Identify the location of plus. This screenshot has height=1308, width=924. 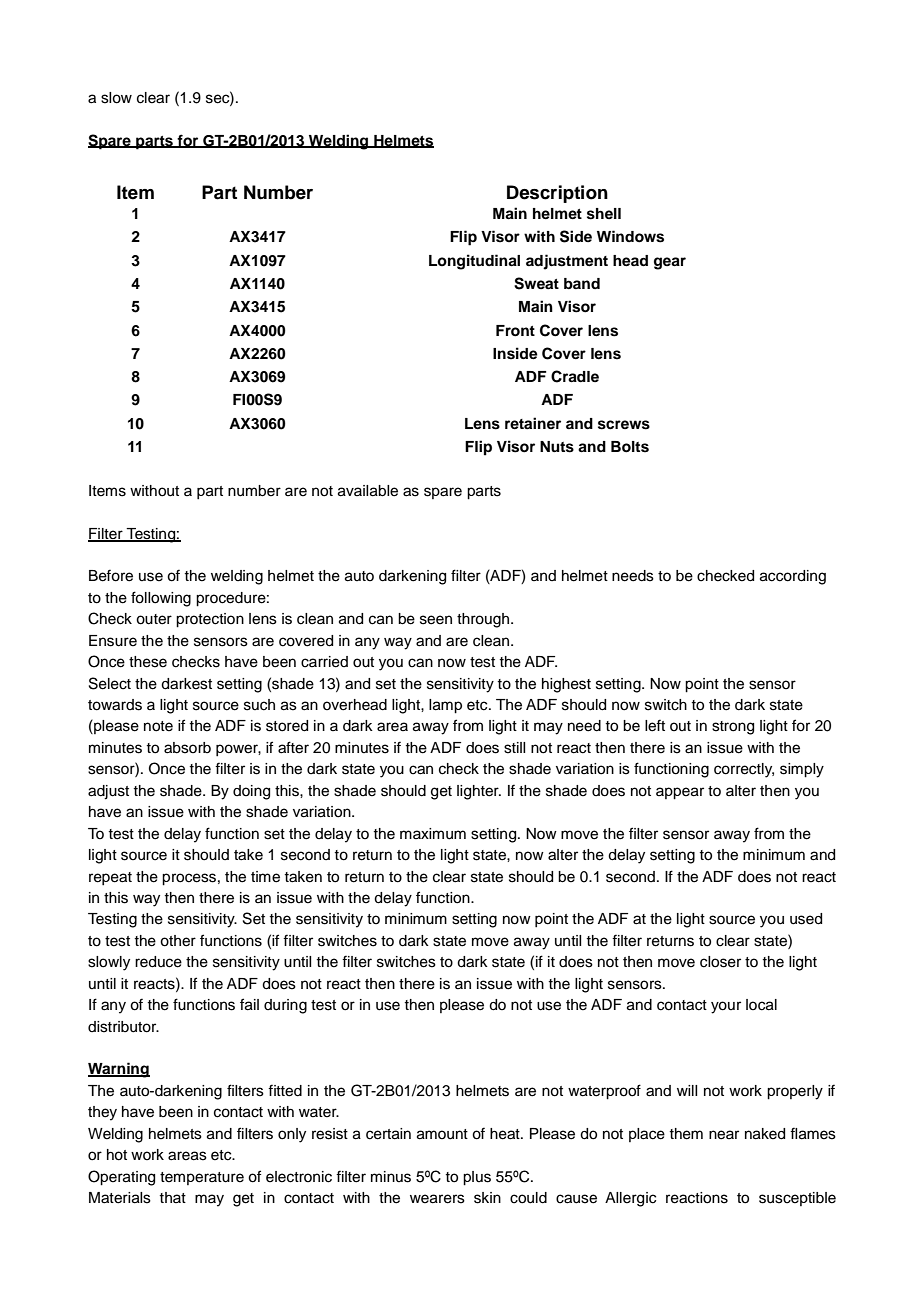
(477, 1178).
